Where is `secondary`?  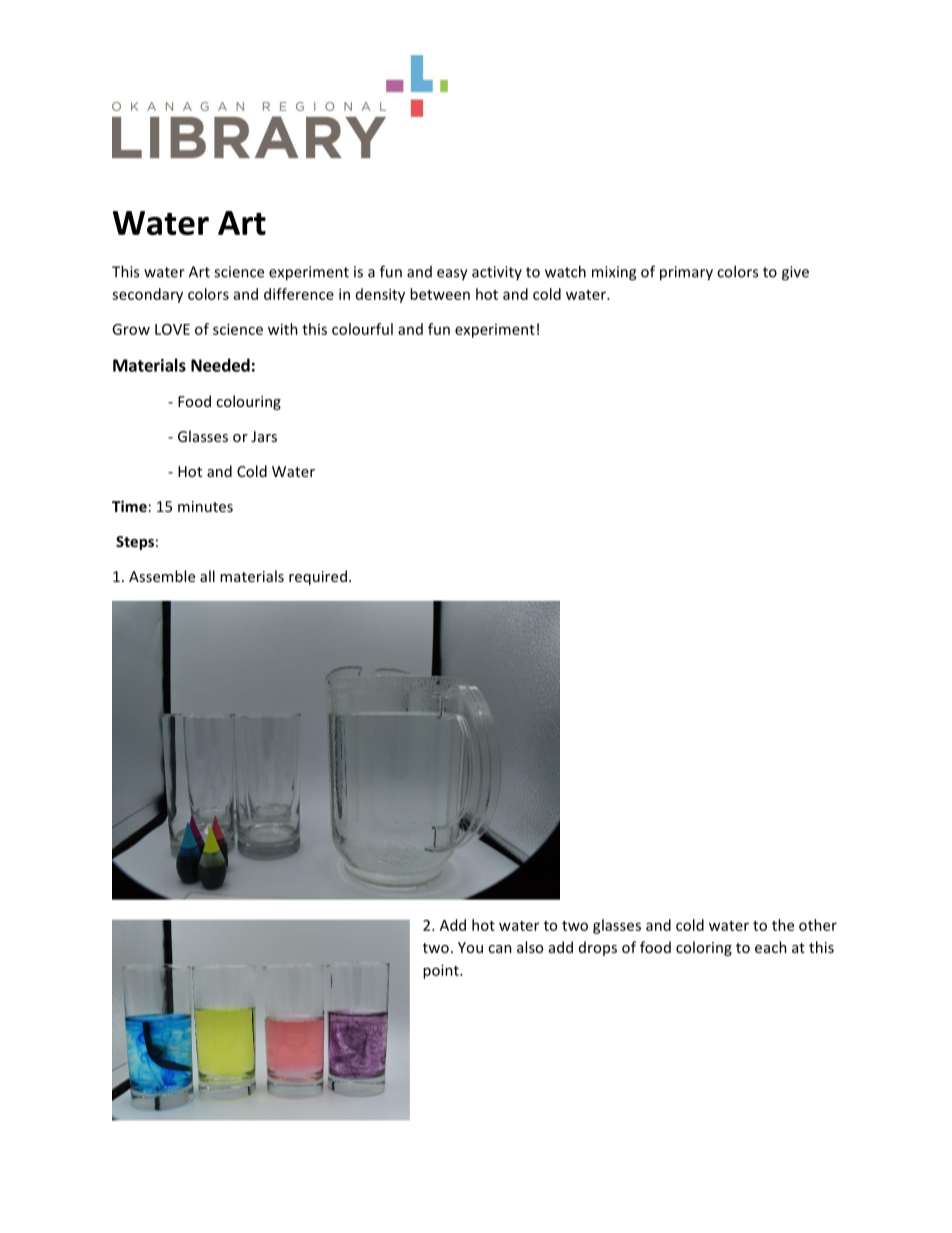
secondary is located at coordinates (147, 295).
